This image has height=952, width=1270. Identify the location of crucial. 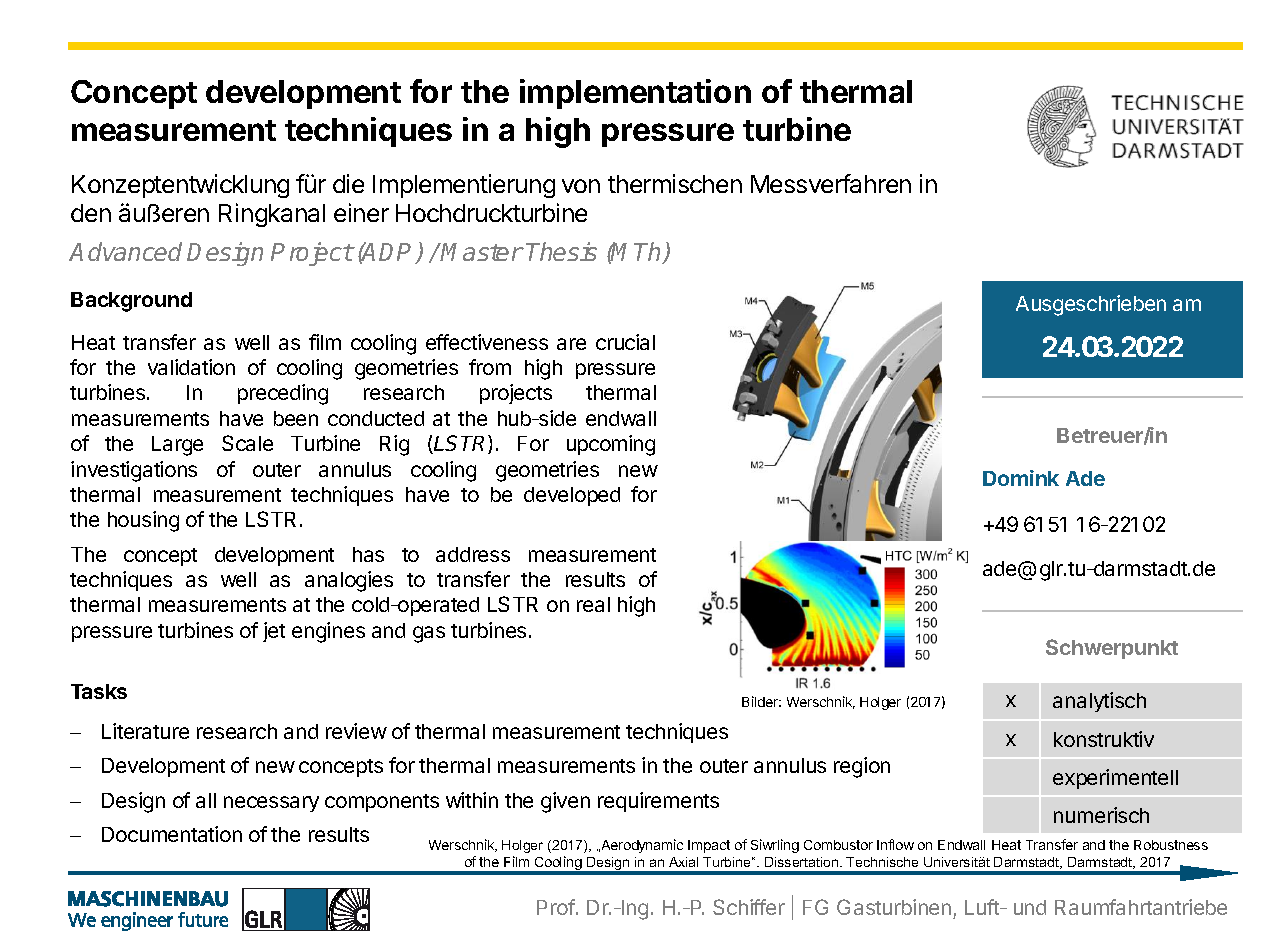
(625, 342).
